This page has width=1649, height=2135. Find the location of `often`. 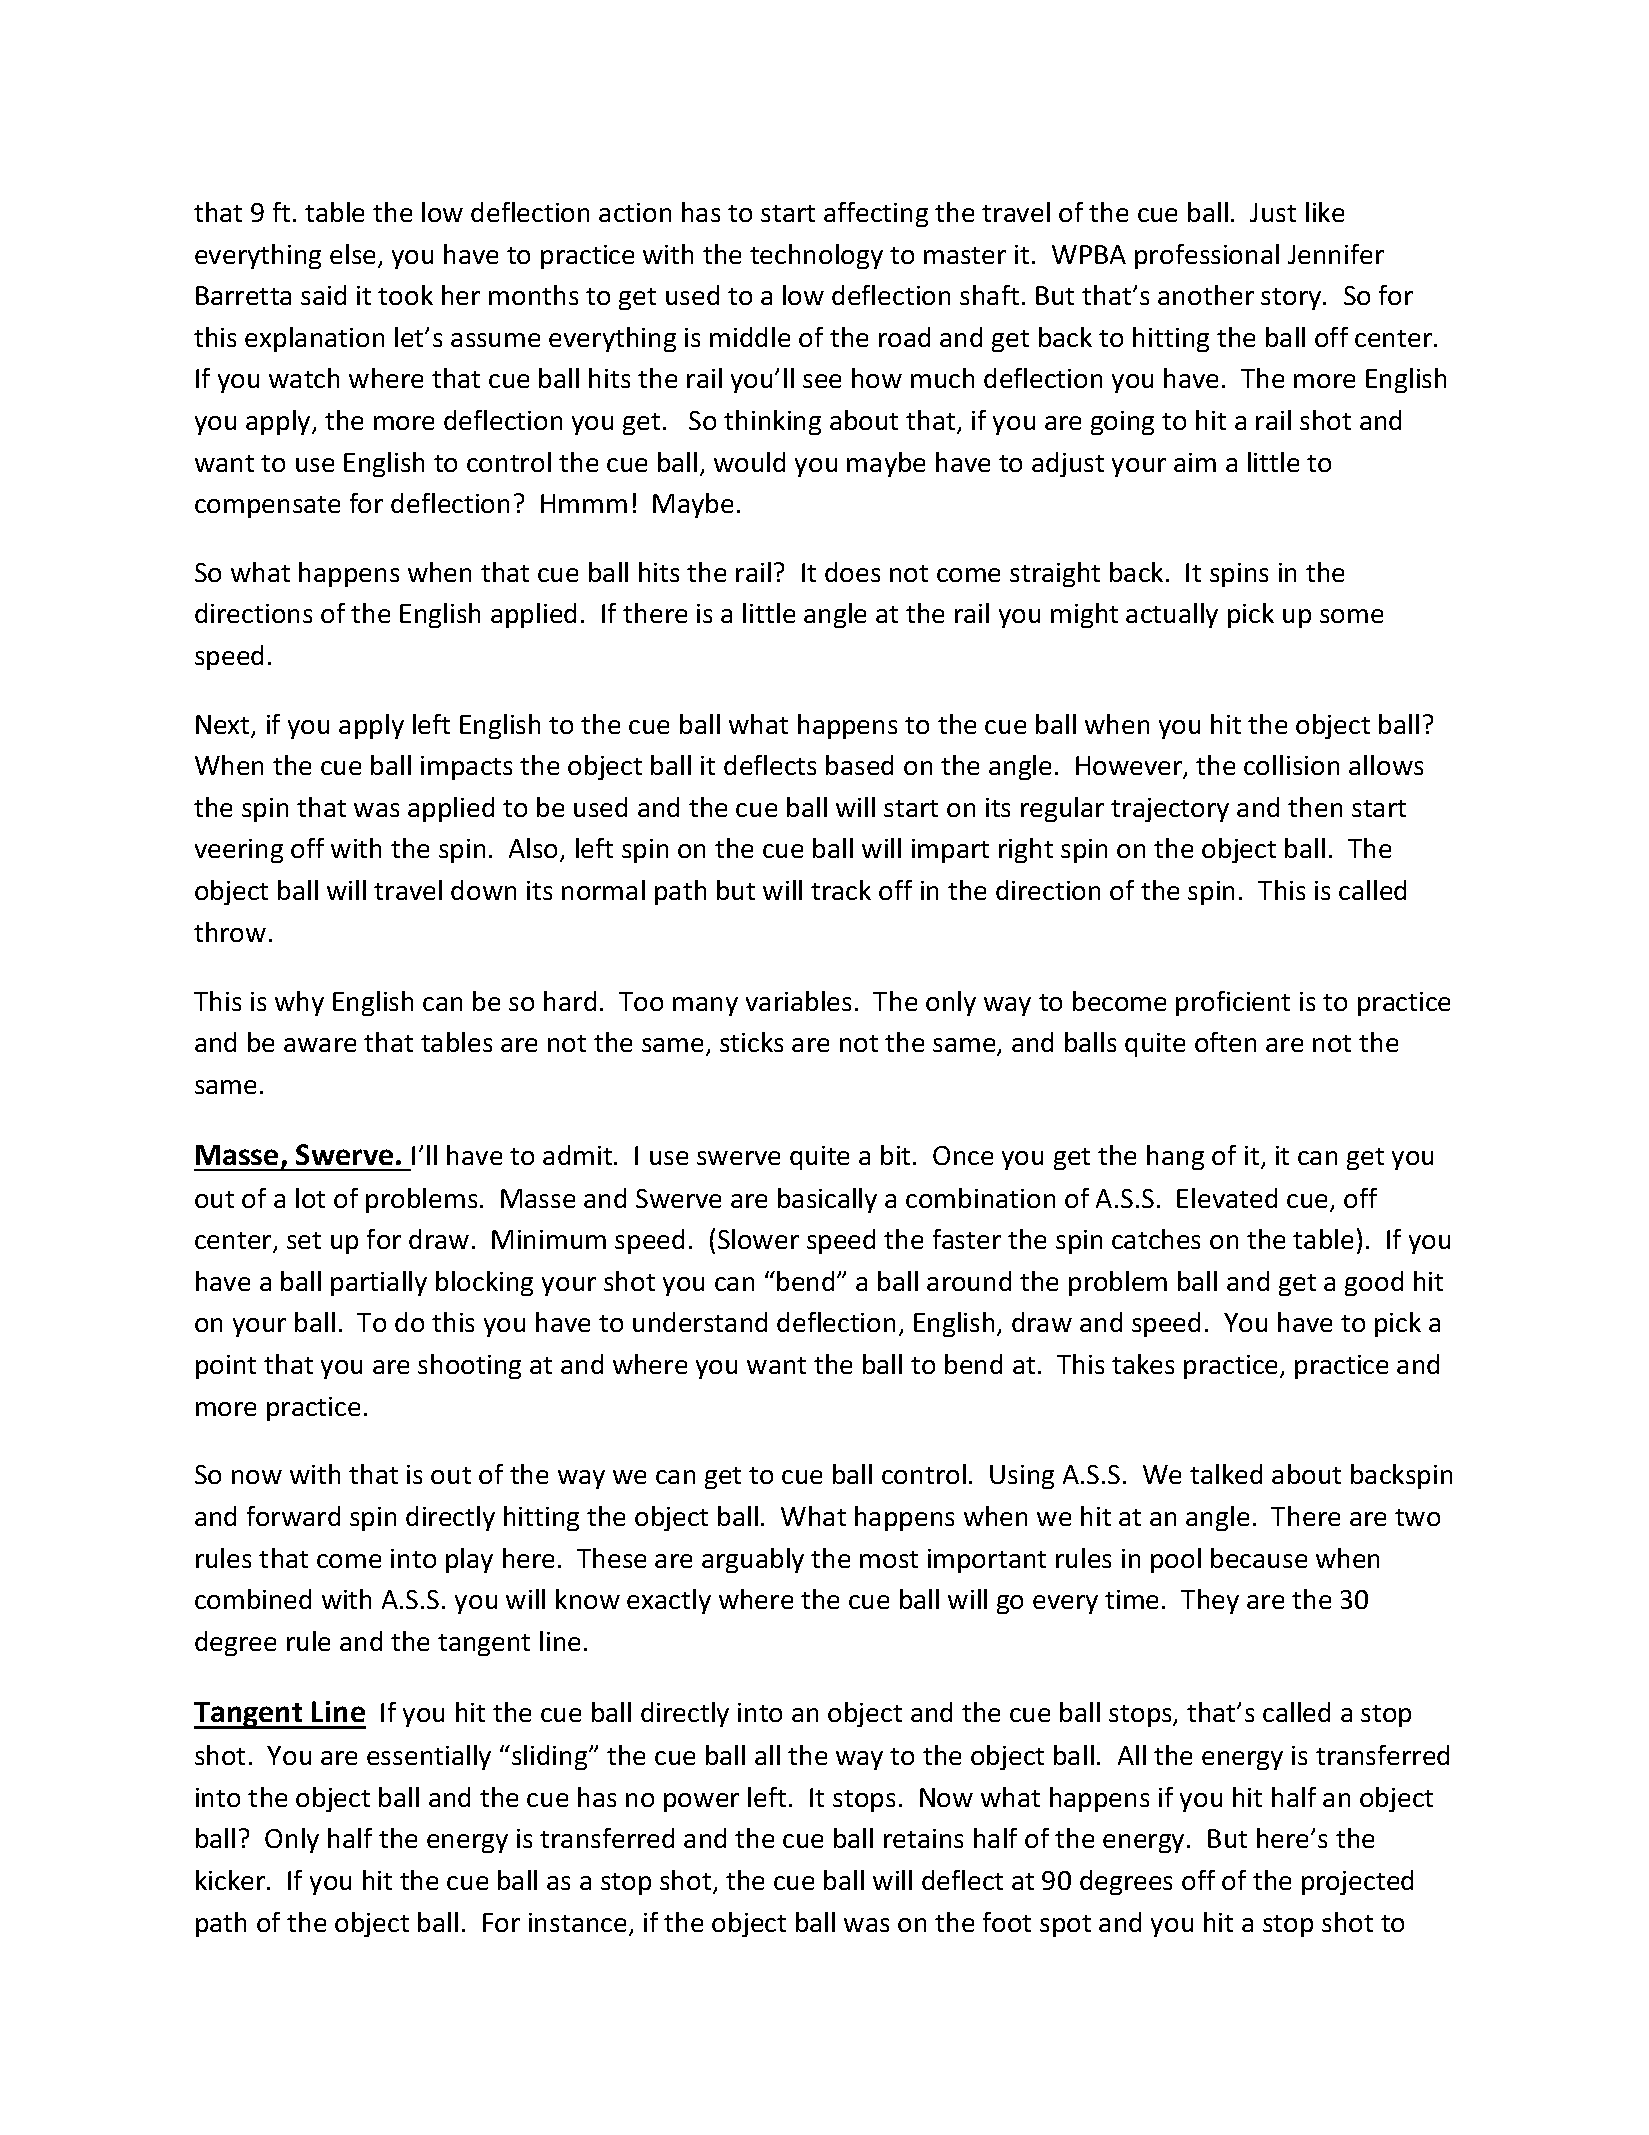

often is located at coordinates (1225, 1042).
